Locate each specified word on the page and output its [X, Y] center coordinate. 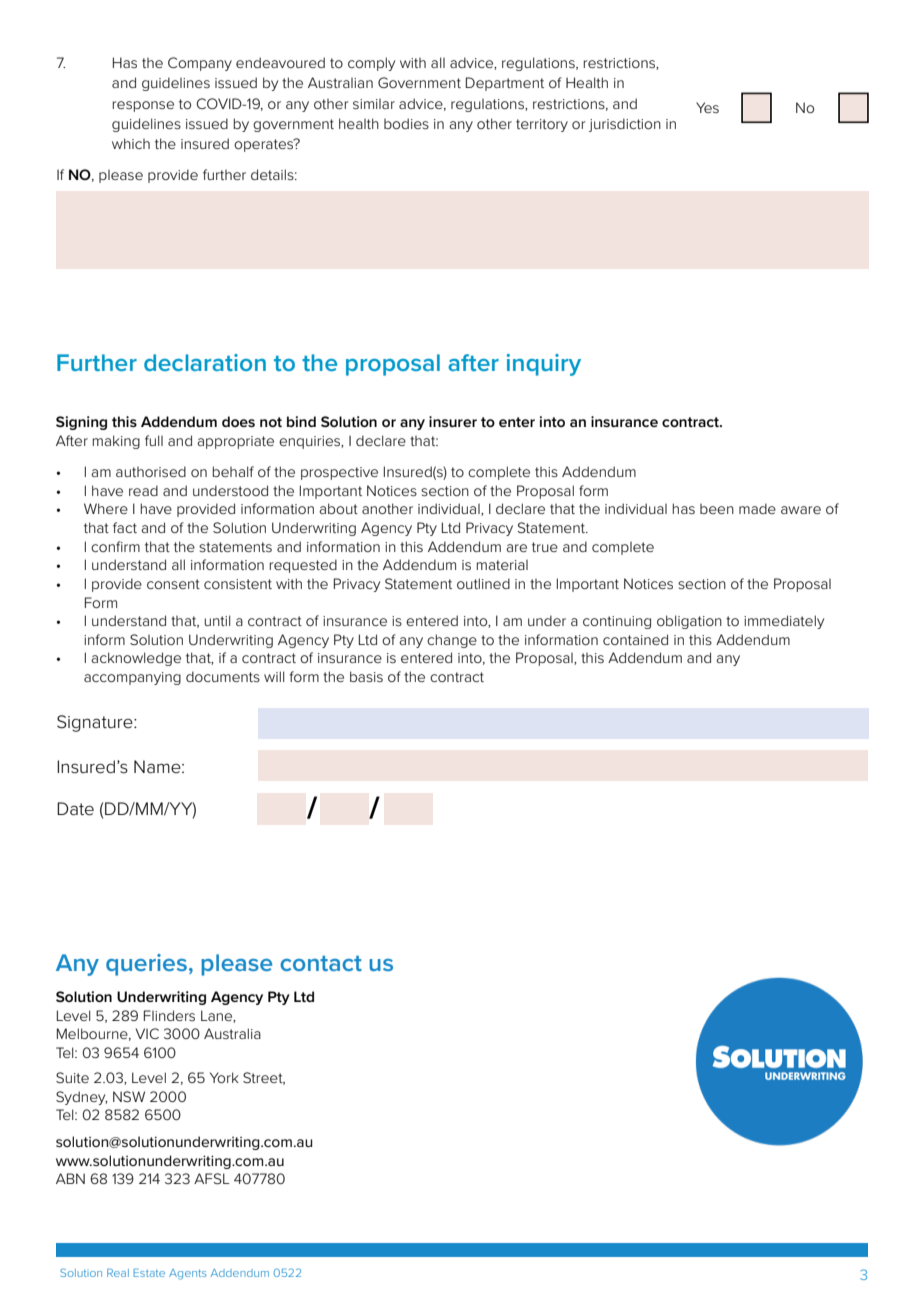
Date [75, 809]
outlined [483, 583]
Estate [149, 1273]
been [717, 509]
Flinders [169, 1015]
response [143, 106]
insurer [453, 421]
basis [366, 676]
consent [173, 584]
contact [321, 963]
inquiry [544, 365]
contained [635, 639]
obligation [689, 622]
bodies [406, 123]
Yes [707, 107]
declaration [205, 362]
